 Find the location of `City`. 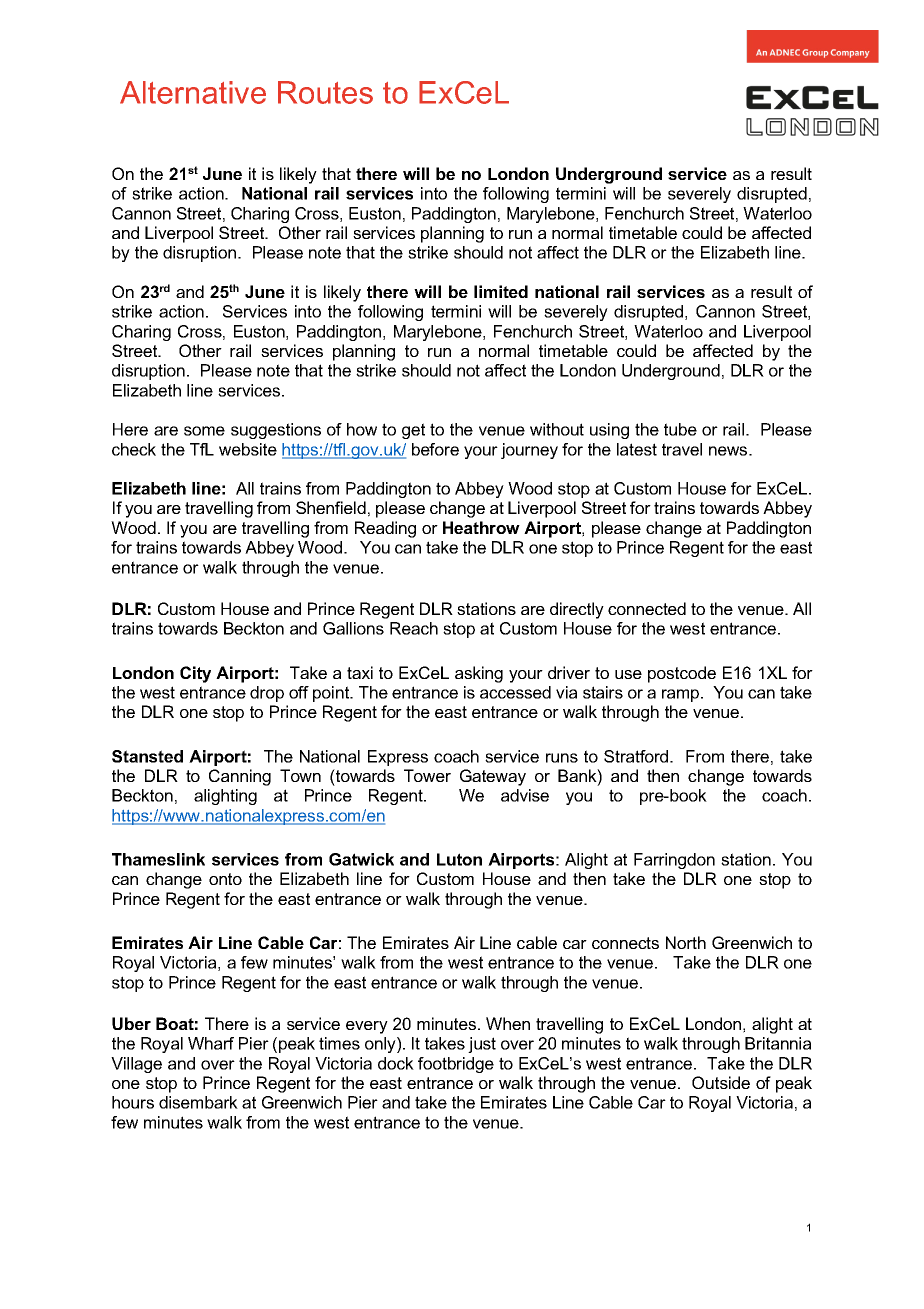

City is located at coordinates (195, 674).
